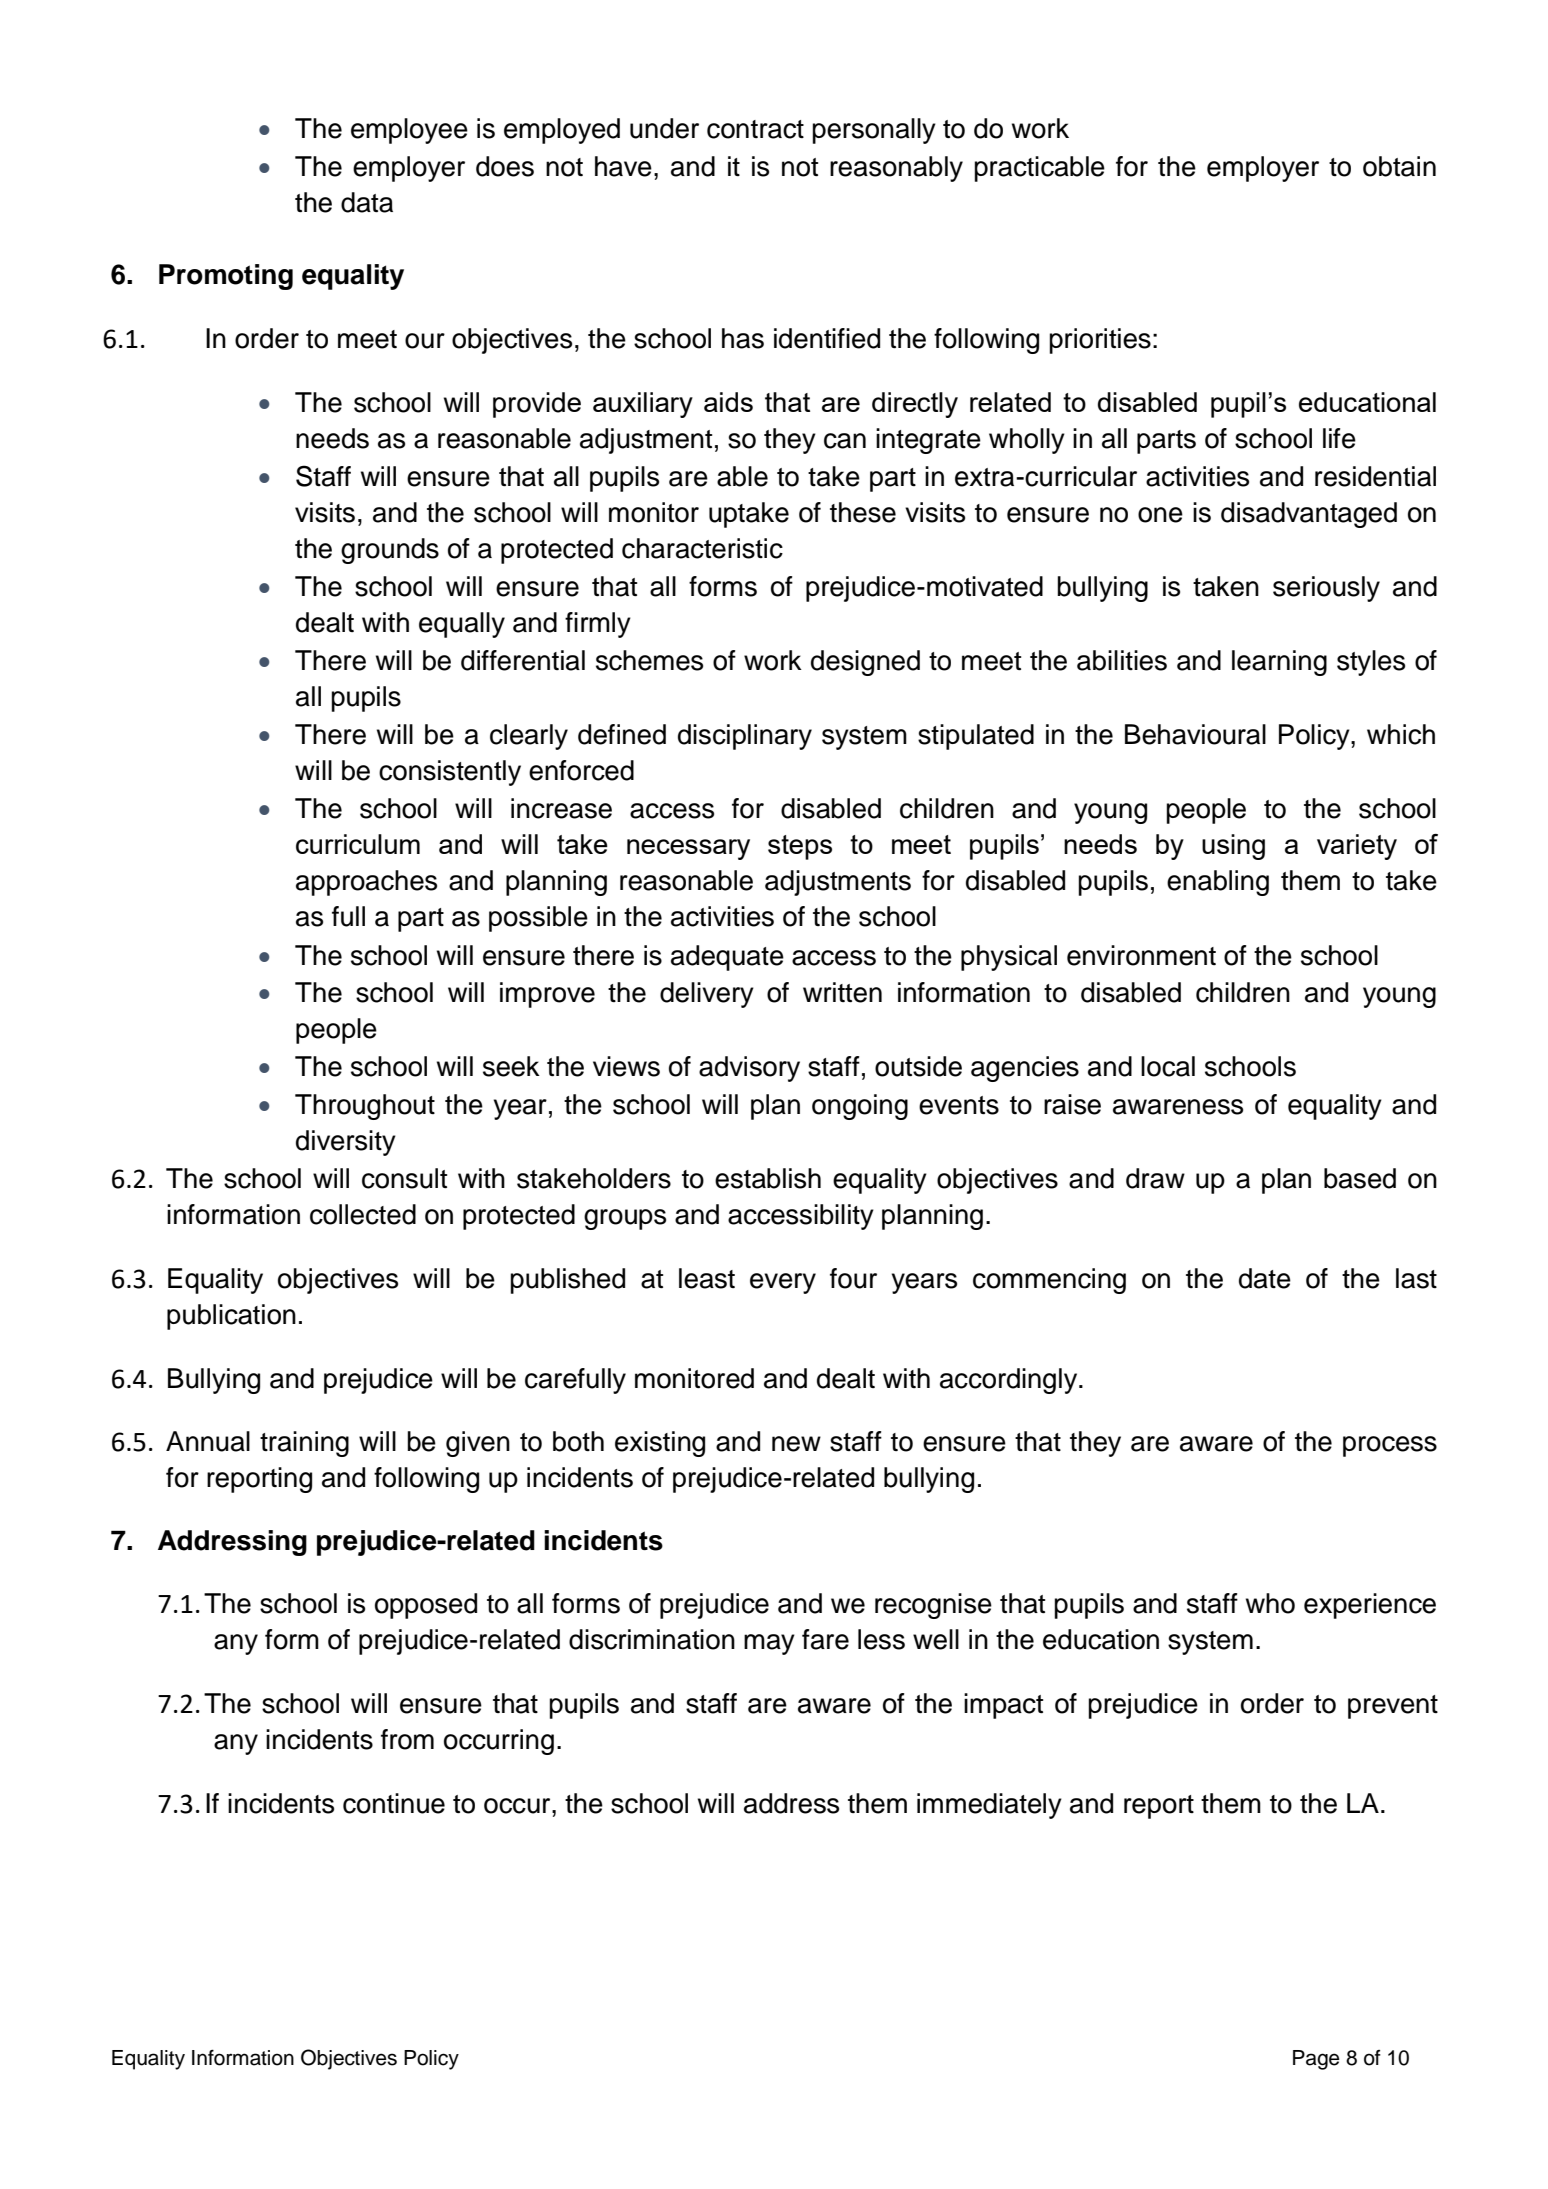 The height and width of the screenshot is (2189, 1548). What do you see at coordinates (394, 1803) in the screenshot?
I see `continue` at bounding box center [394, 1803].
